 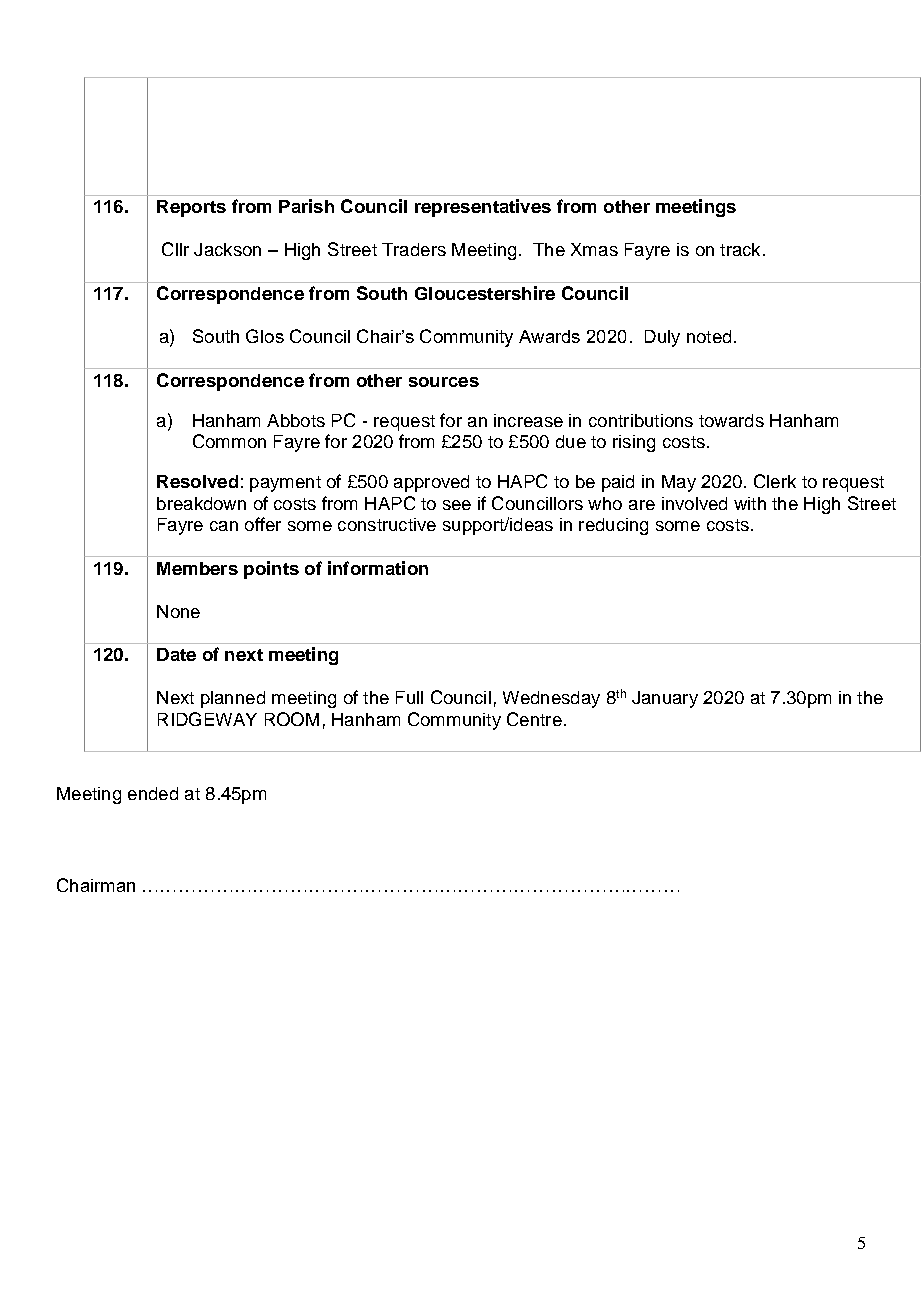 What do you see at coordinates (694, 503) in the image?
I see `involved` at bounding box center [694, 503].
